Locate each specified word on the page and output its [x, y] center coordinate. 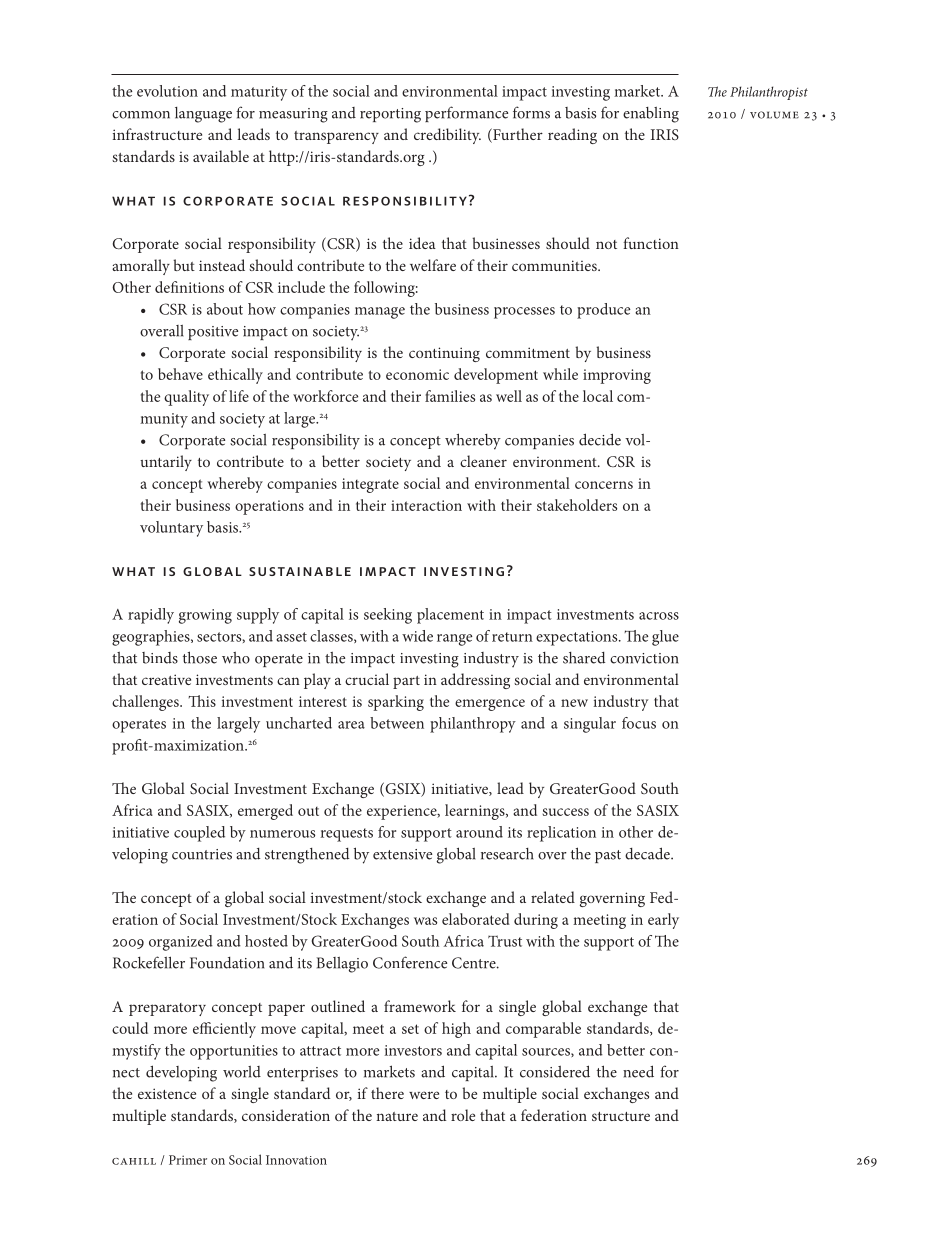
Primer [188, 1160]
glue [665, 638]
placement [450, 616]
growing [205, 616]
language [203, 115]
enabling [651, 115]
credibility [447, 136]
